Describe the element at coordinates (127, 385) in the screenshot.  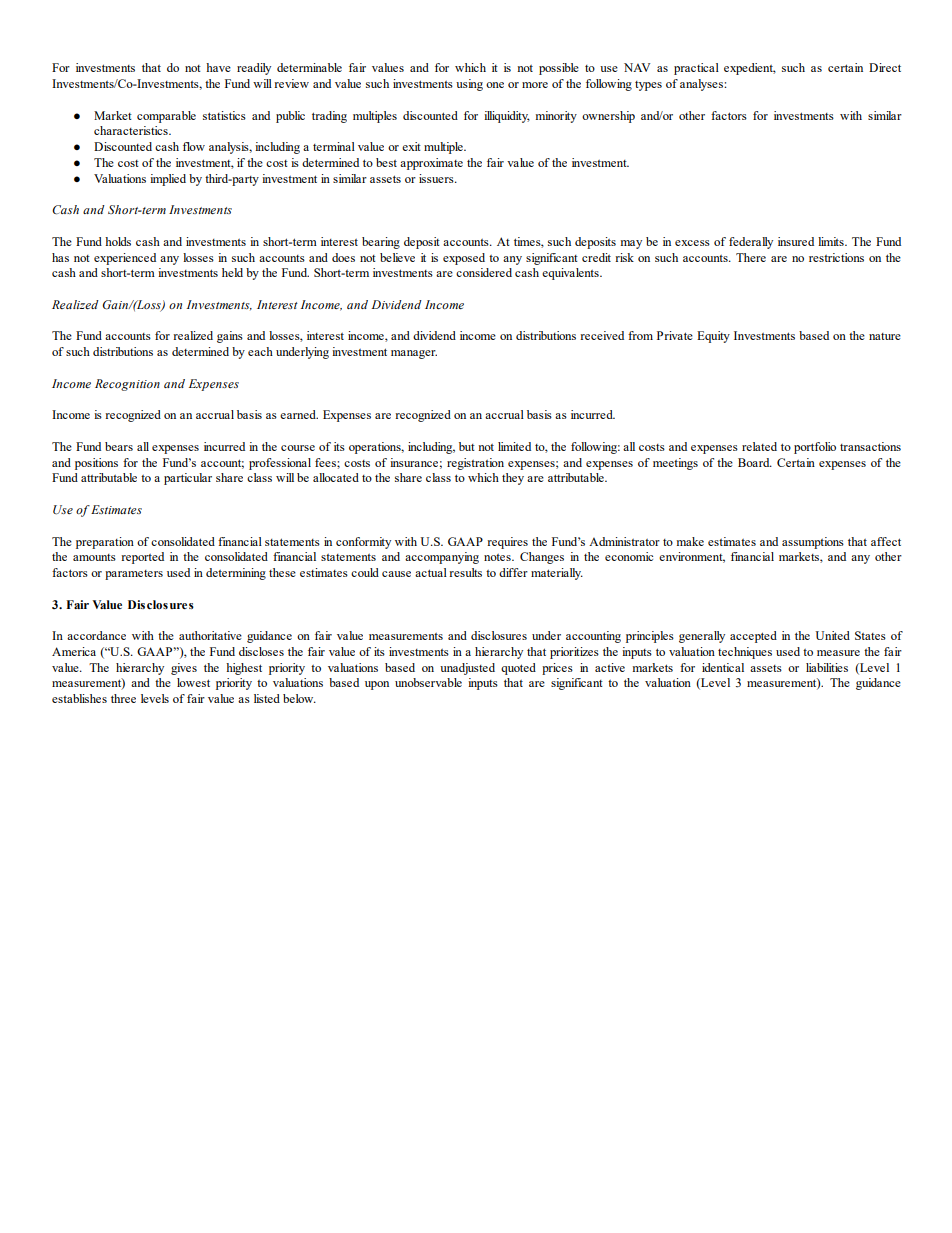
I see `Recognition` at that location.
